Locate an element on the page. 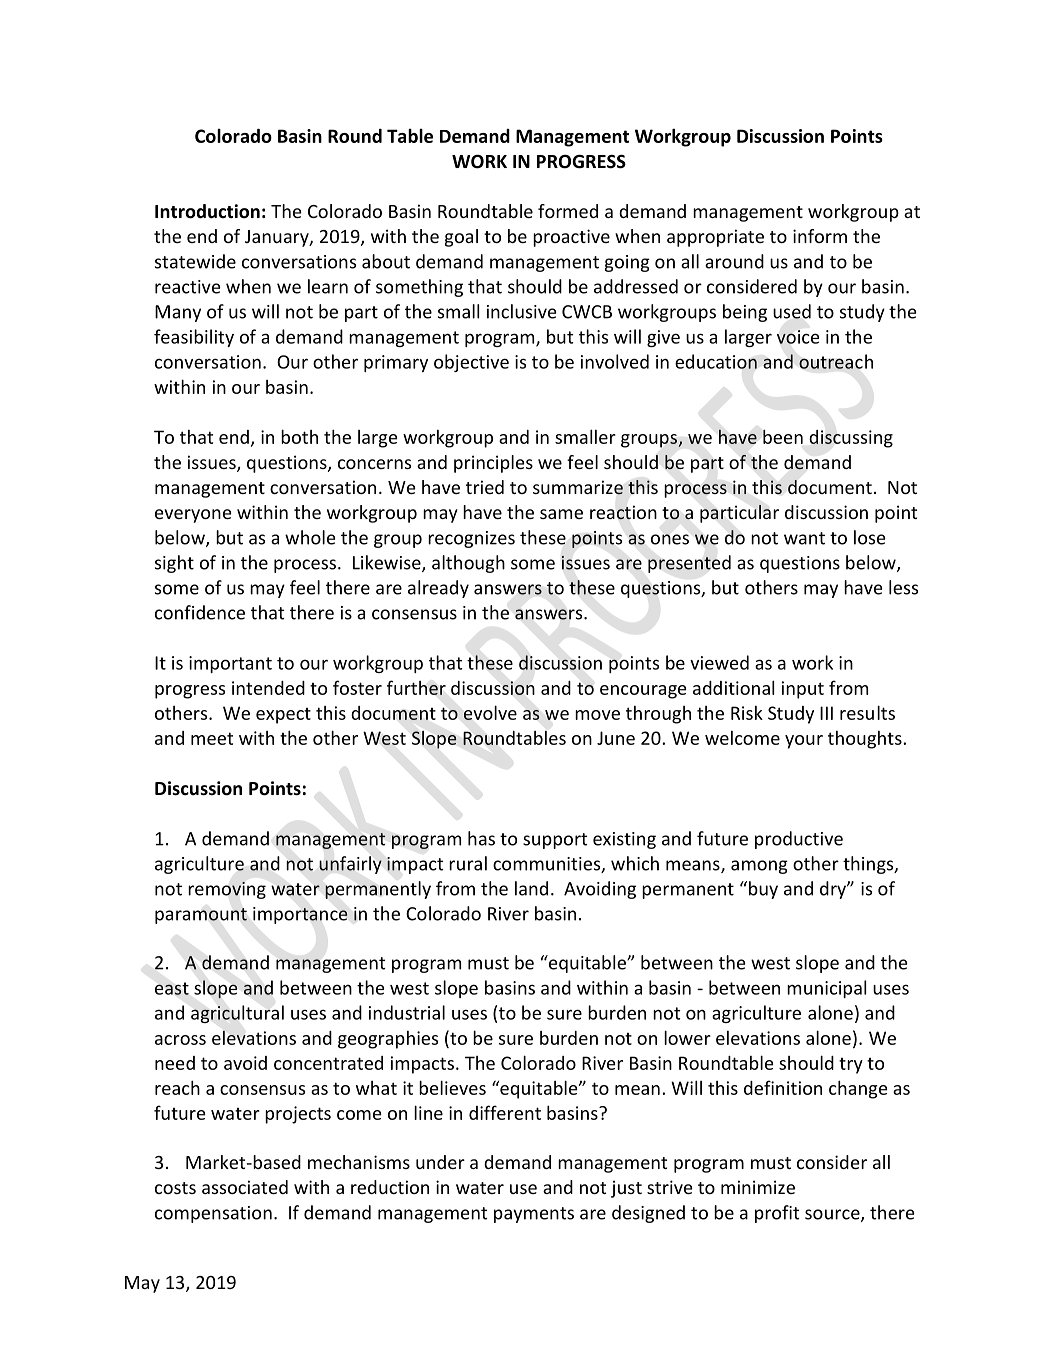  land is located at coordinates (531, 888).
